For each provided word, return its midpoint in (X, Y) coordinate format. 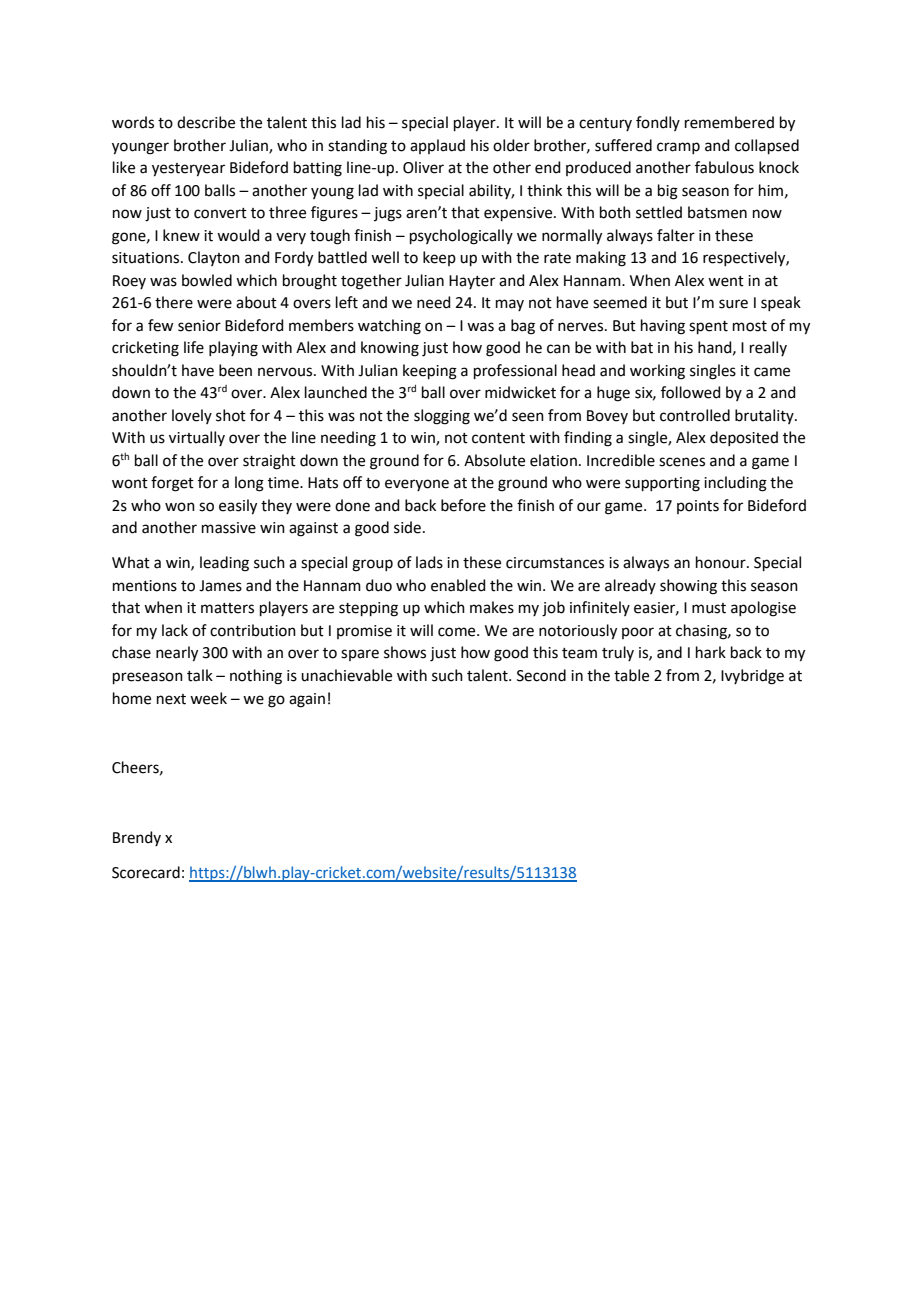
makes (492, 607)
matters (227, 608)
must (709, 608)
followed (691, 392)
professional (515, 371)
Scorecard (146, 872)
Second (541, 675)
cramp (678, 148)
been (235, 370)
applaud (437, 146)
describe (206, 122)
